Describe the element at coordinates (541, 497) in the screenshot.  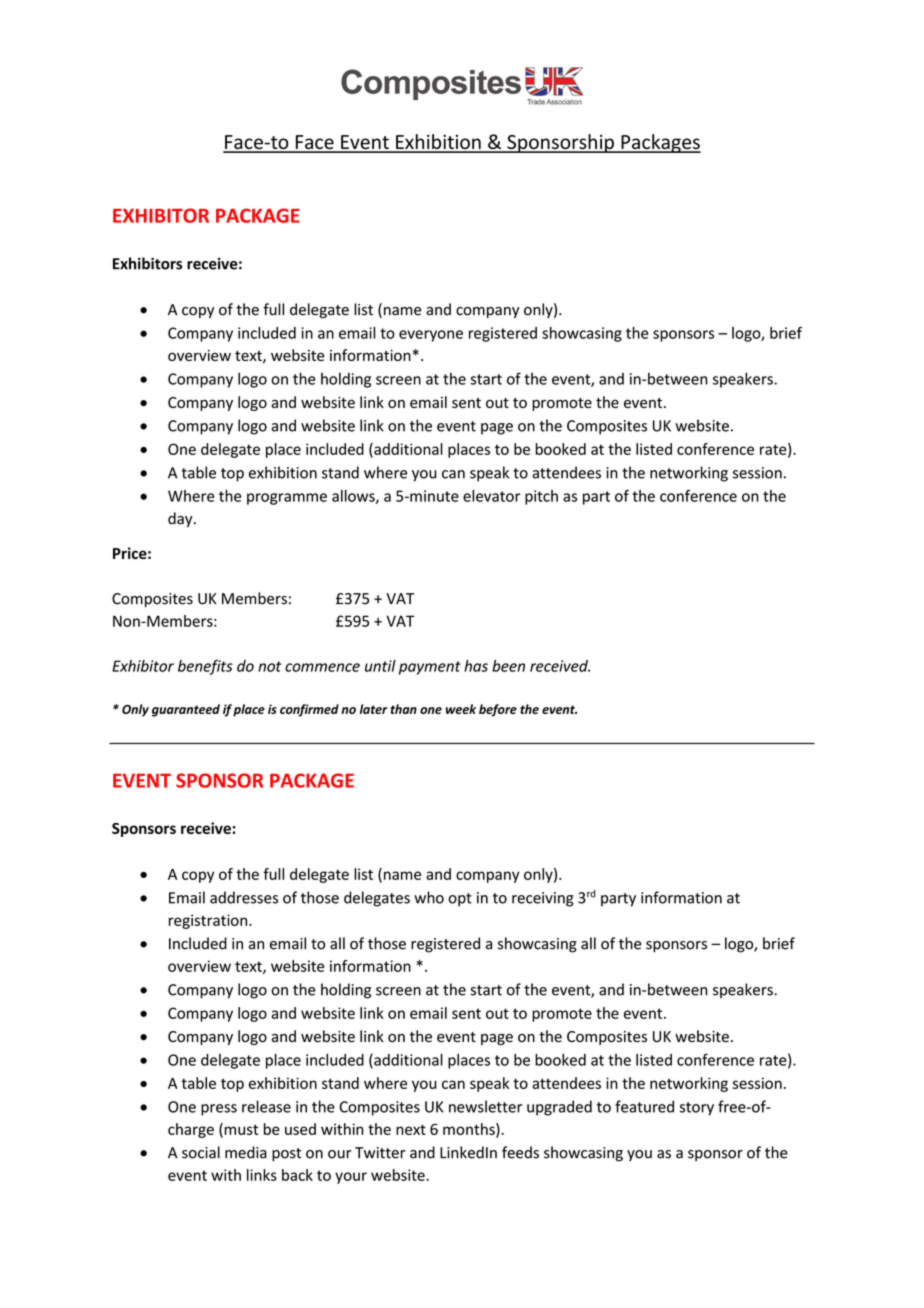
I see `pitch` at that location.
